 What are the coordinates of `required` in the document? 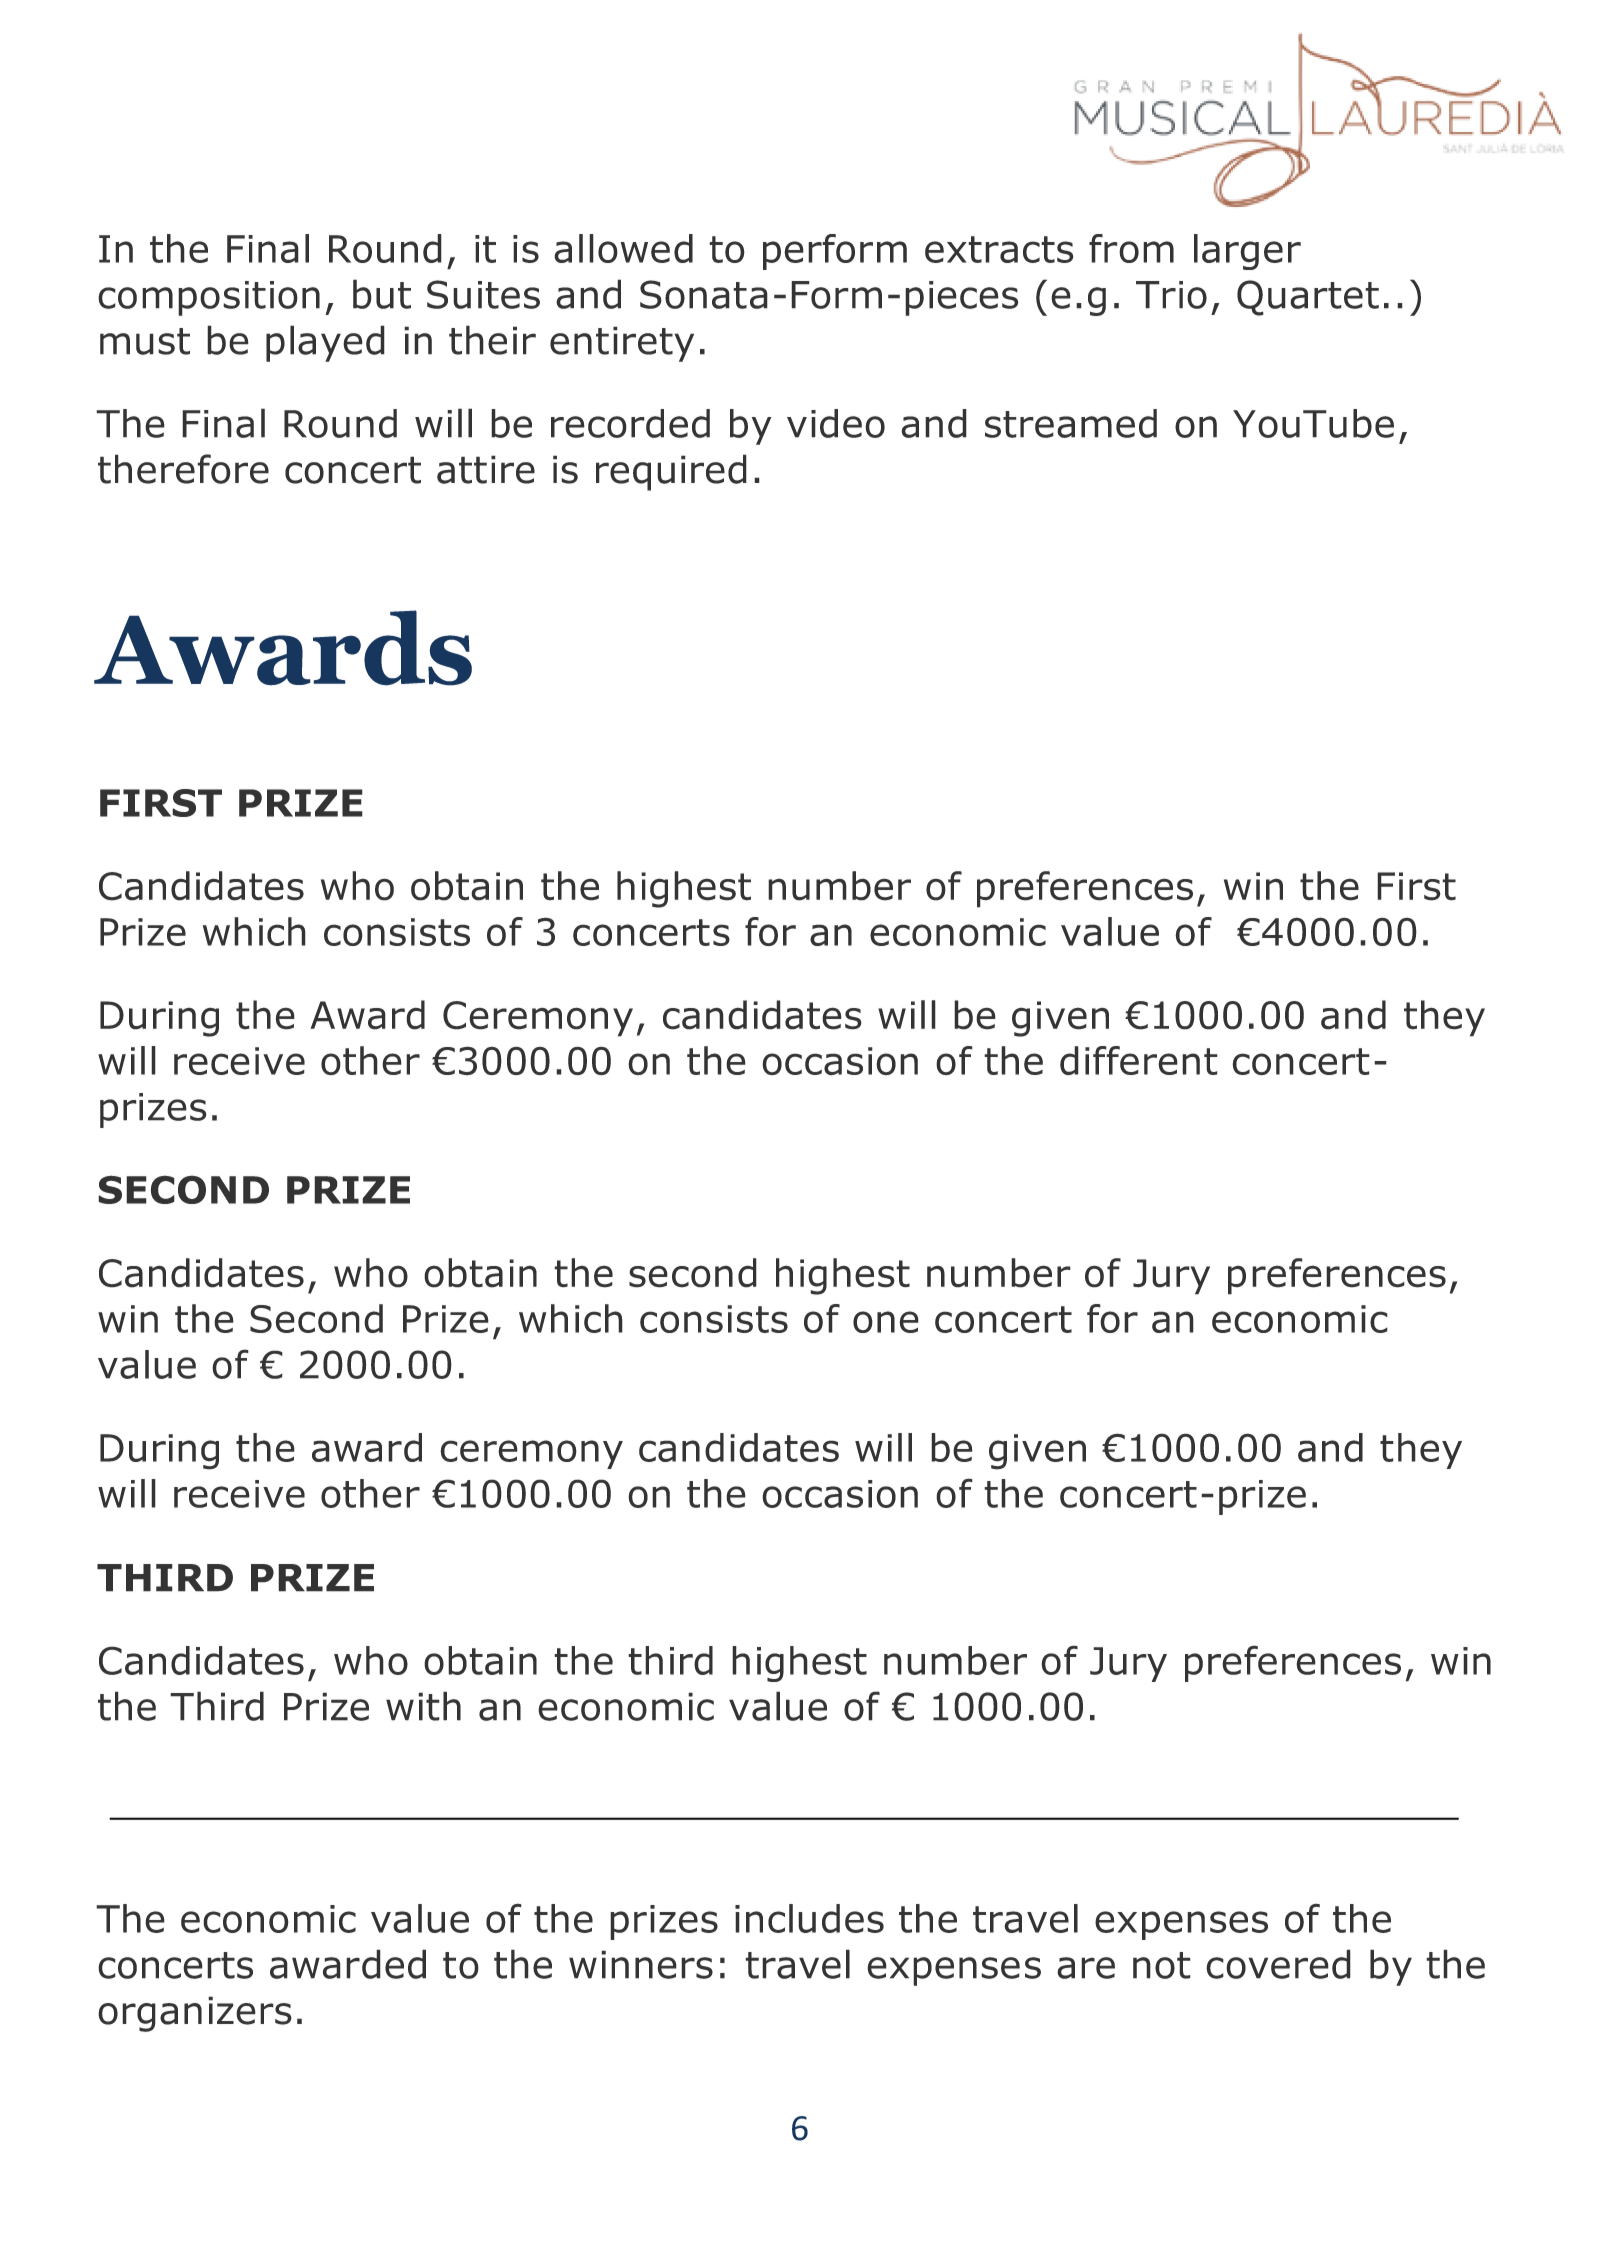 It's located at (671, 472).
